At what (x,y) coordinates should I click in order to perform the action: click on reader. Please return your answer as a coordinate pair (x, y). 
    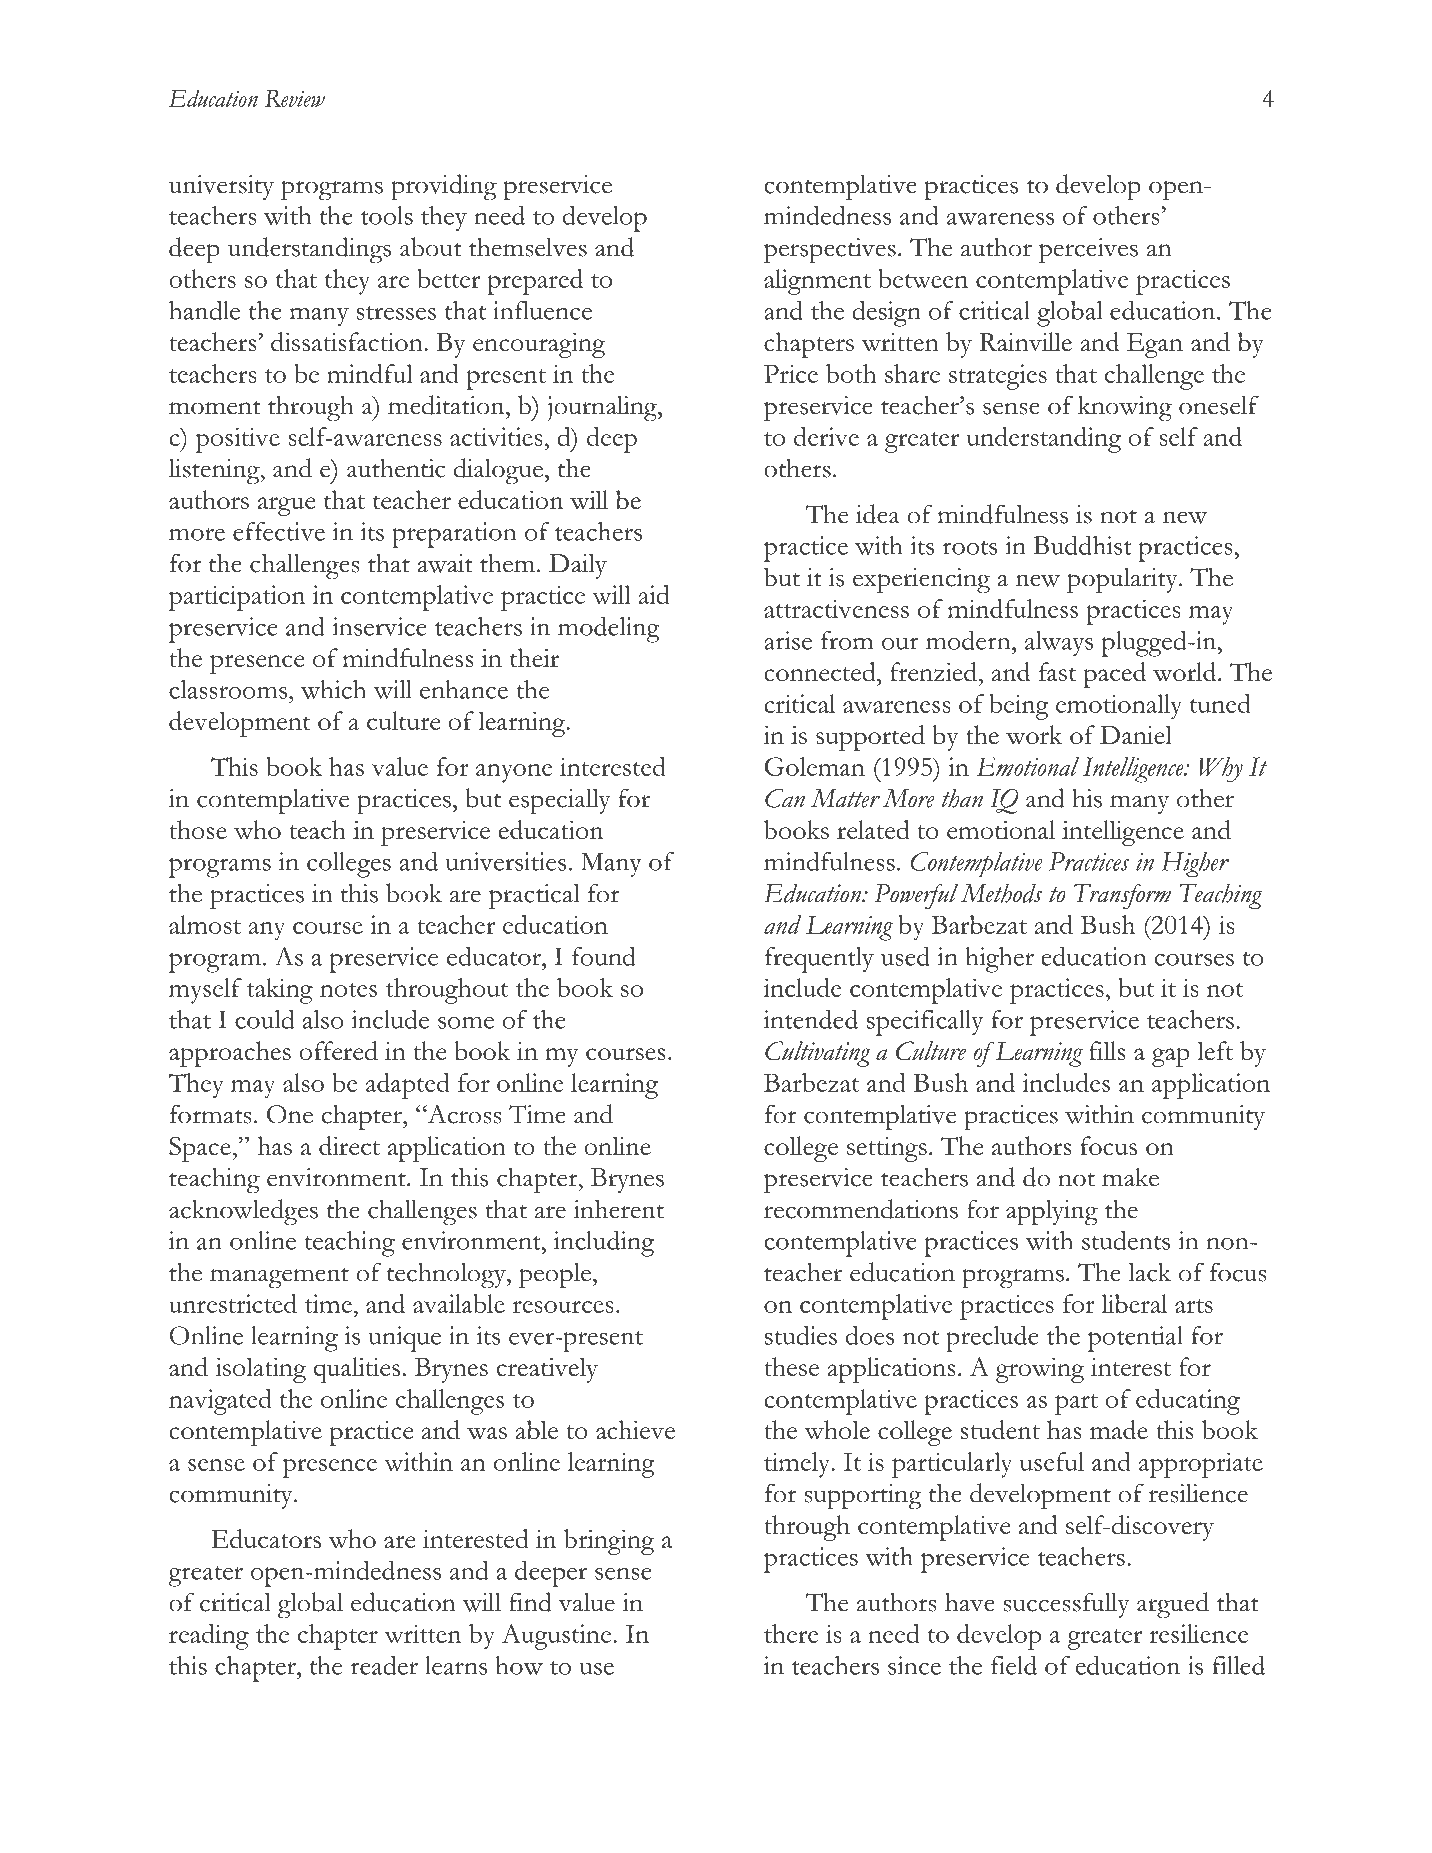
    Looking at the image, I should click on (384, 1665).
